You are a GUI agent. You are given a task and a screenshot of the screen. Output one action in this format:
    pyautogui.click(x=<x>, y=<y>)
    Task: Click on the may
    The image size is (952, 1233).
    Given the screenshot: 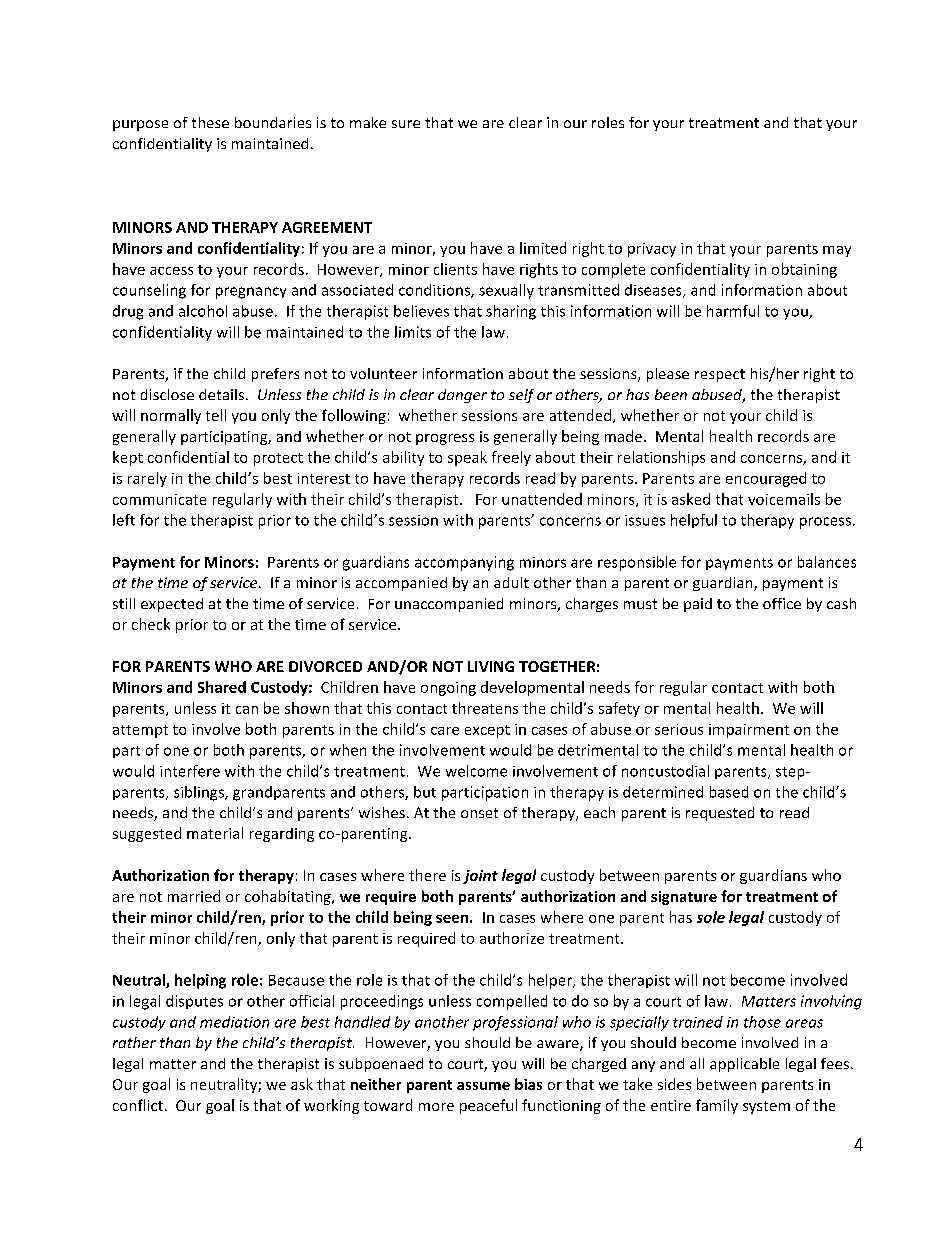 What is the action you would take?
    pyautogui.click(x=837, y=251)
